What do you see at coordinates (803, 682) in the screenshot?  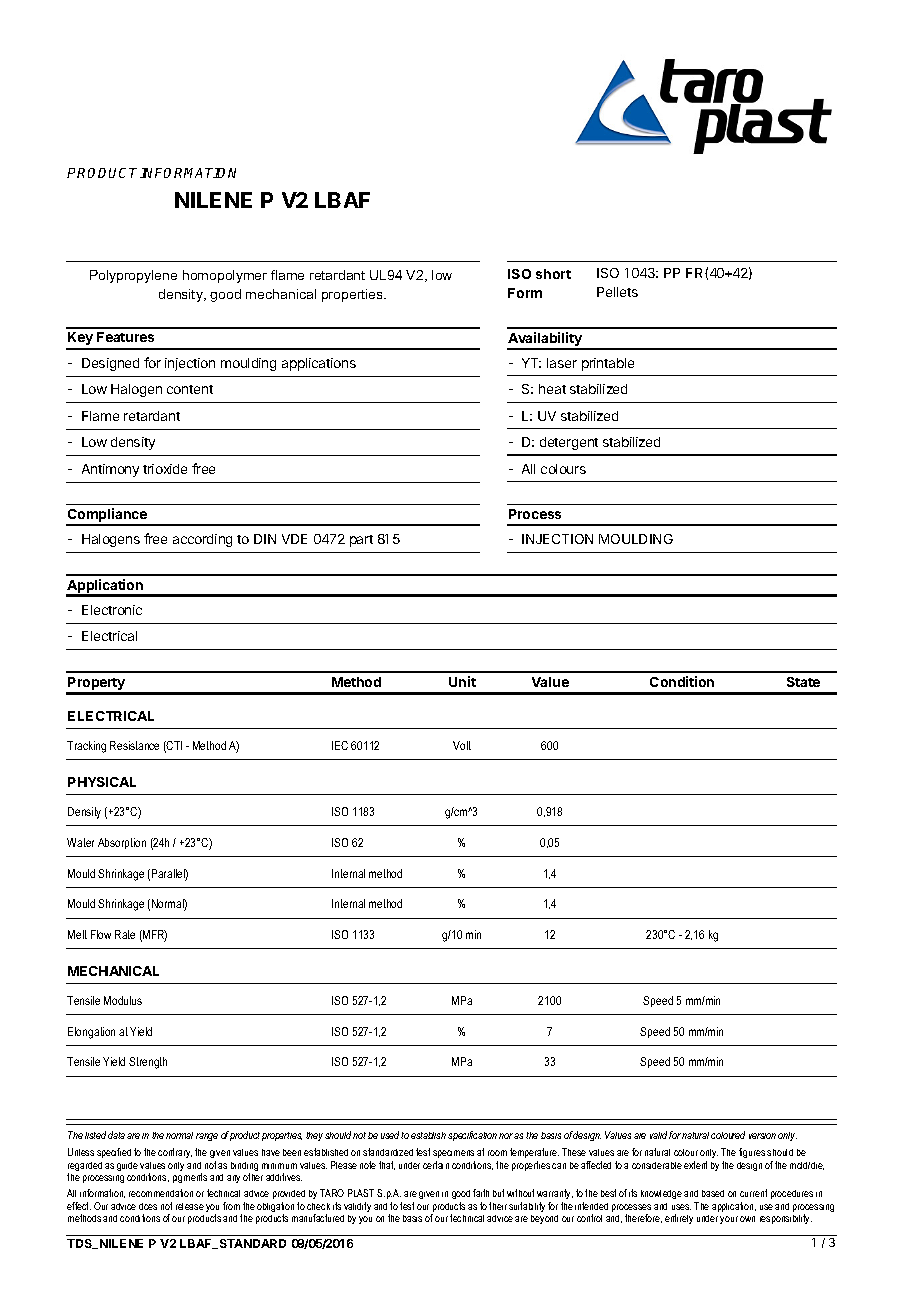 I see `State` at bounding box center [803, 682].
